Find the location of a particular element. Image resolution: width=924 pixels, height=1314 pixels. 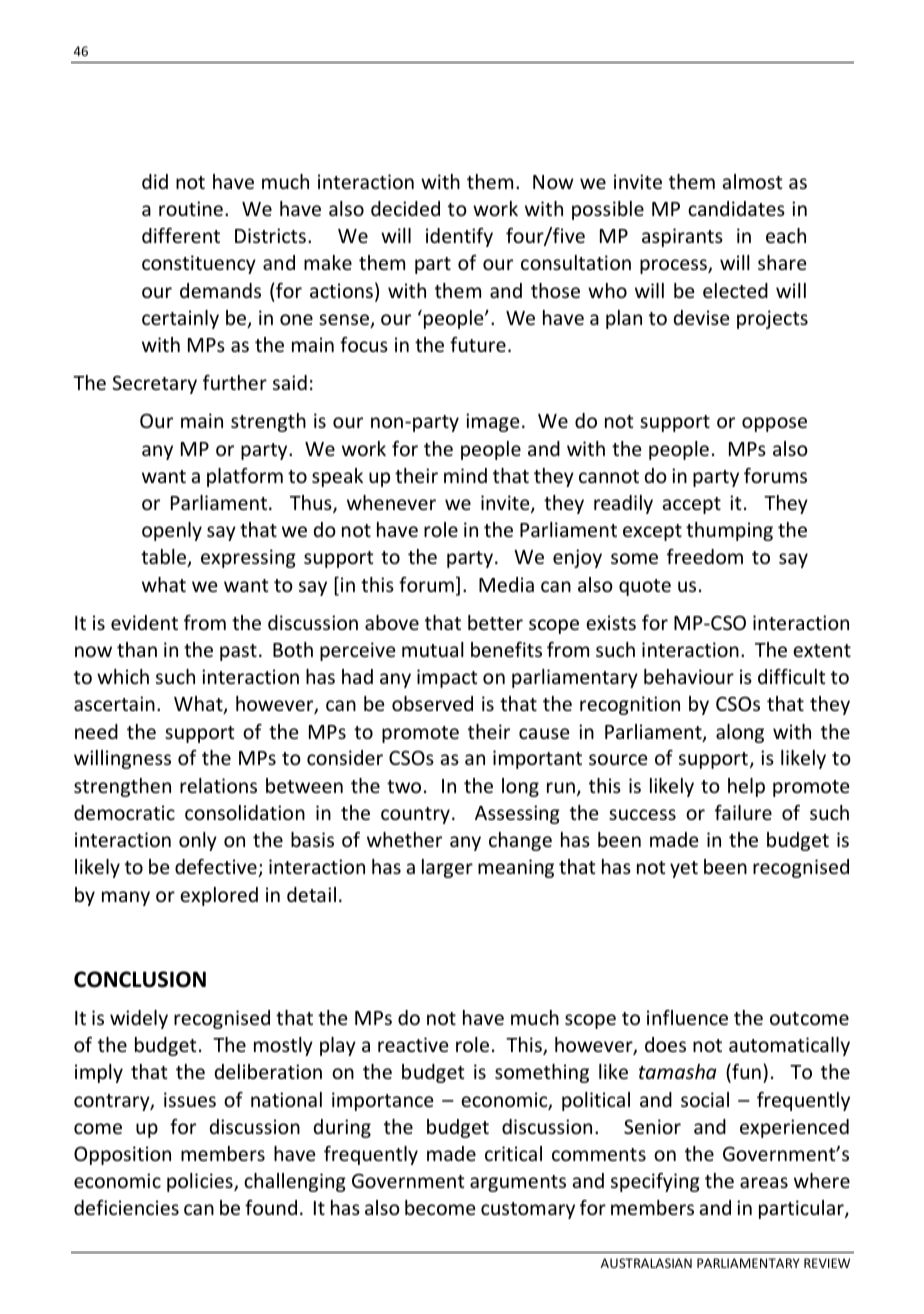

areas is located at coordinates (764, 1182).
